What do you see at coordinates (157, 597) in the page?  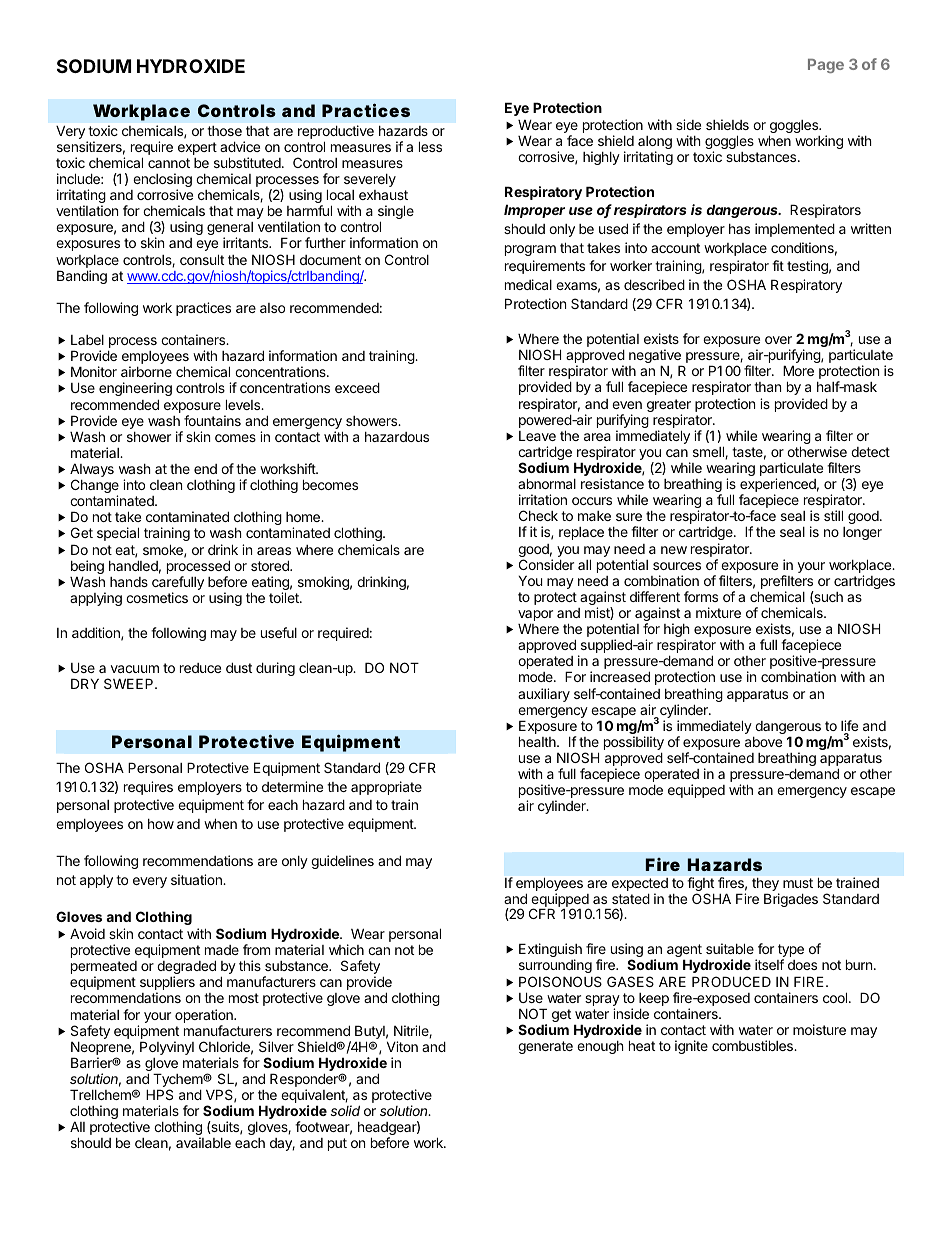 I see `cosmetics` at bounding box center [157, 597].
